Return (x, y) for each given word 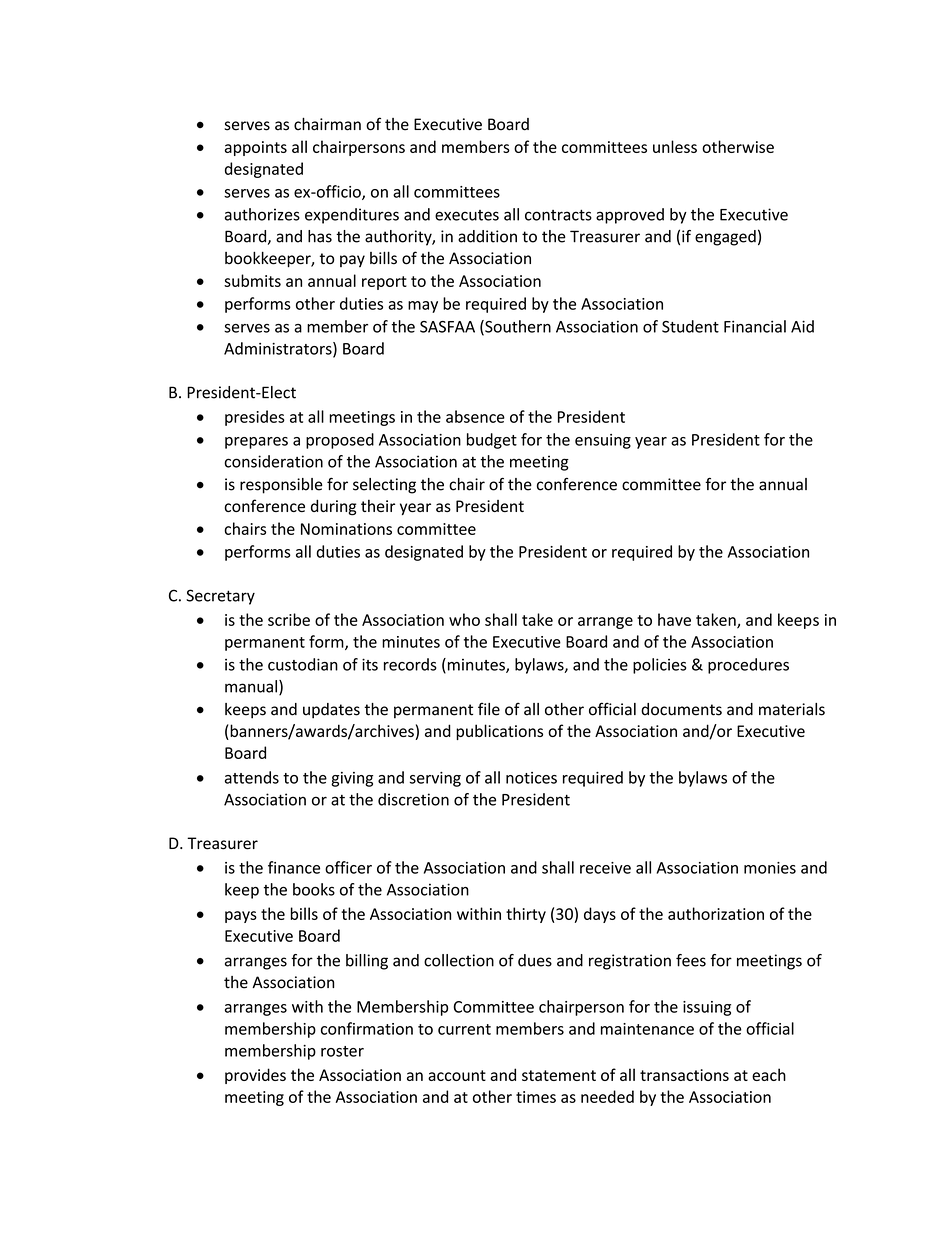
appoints (256, 148)
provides (255, 1076)
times (536, 1097)
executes (467, 215)
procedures (748, 666)
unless (675, 146)
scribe (289, 619)
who (464, 619)
